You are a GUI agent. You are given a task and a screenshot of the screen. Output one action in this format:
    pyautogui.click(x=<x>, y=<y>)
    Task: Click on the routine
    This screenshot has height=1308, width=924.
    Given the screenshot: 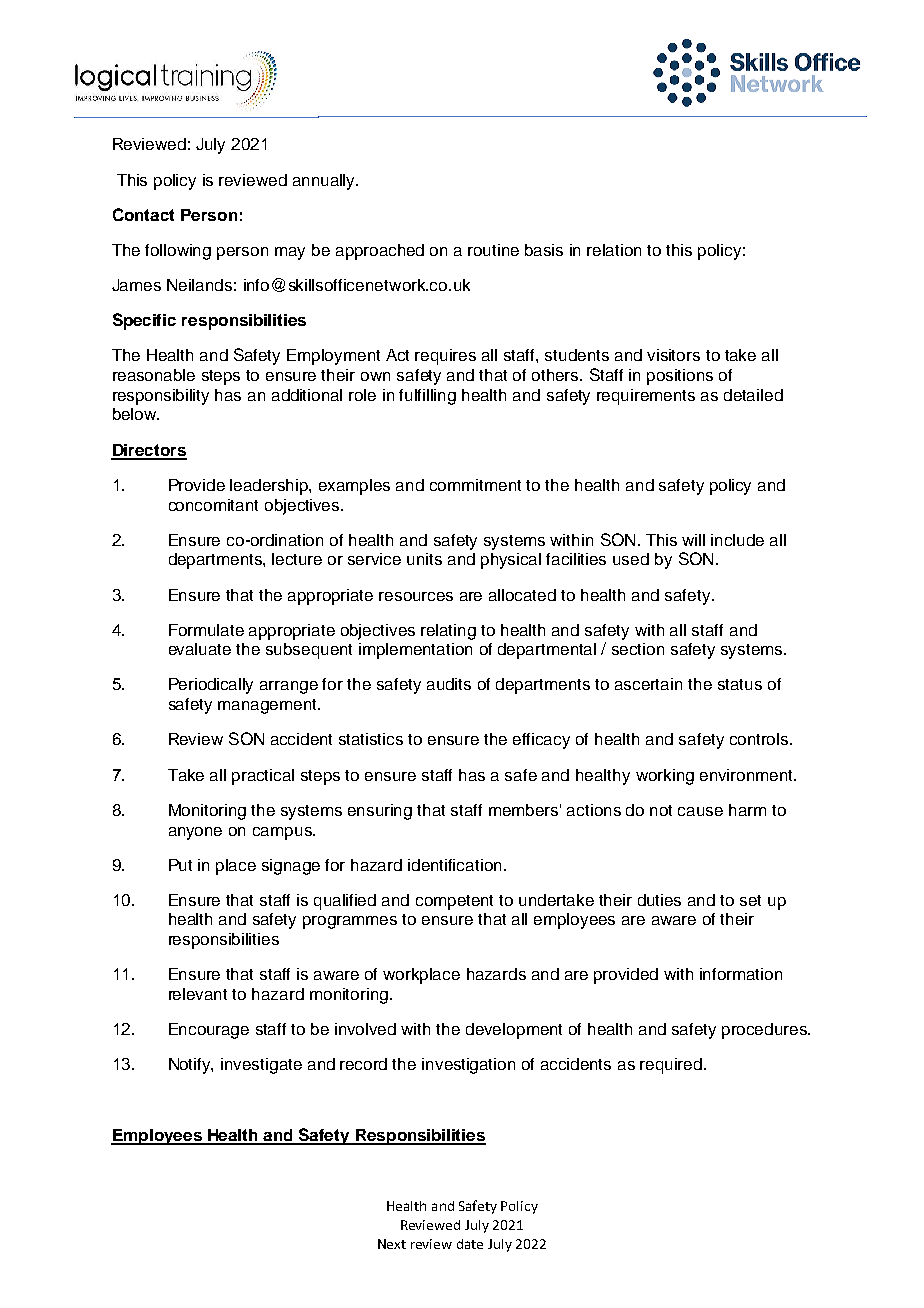 What is the action you would take?
    pyautogui.click(x=493, y=250)
